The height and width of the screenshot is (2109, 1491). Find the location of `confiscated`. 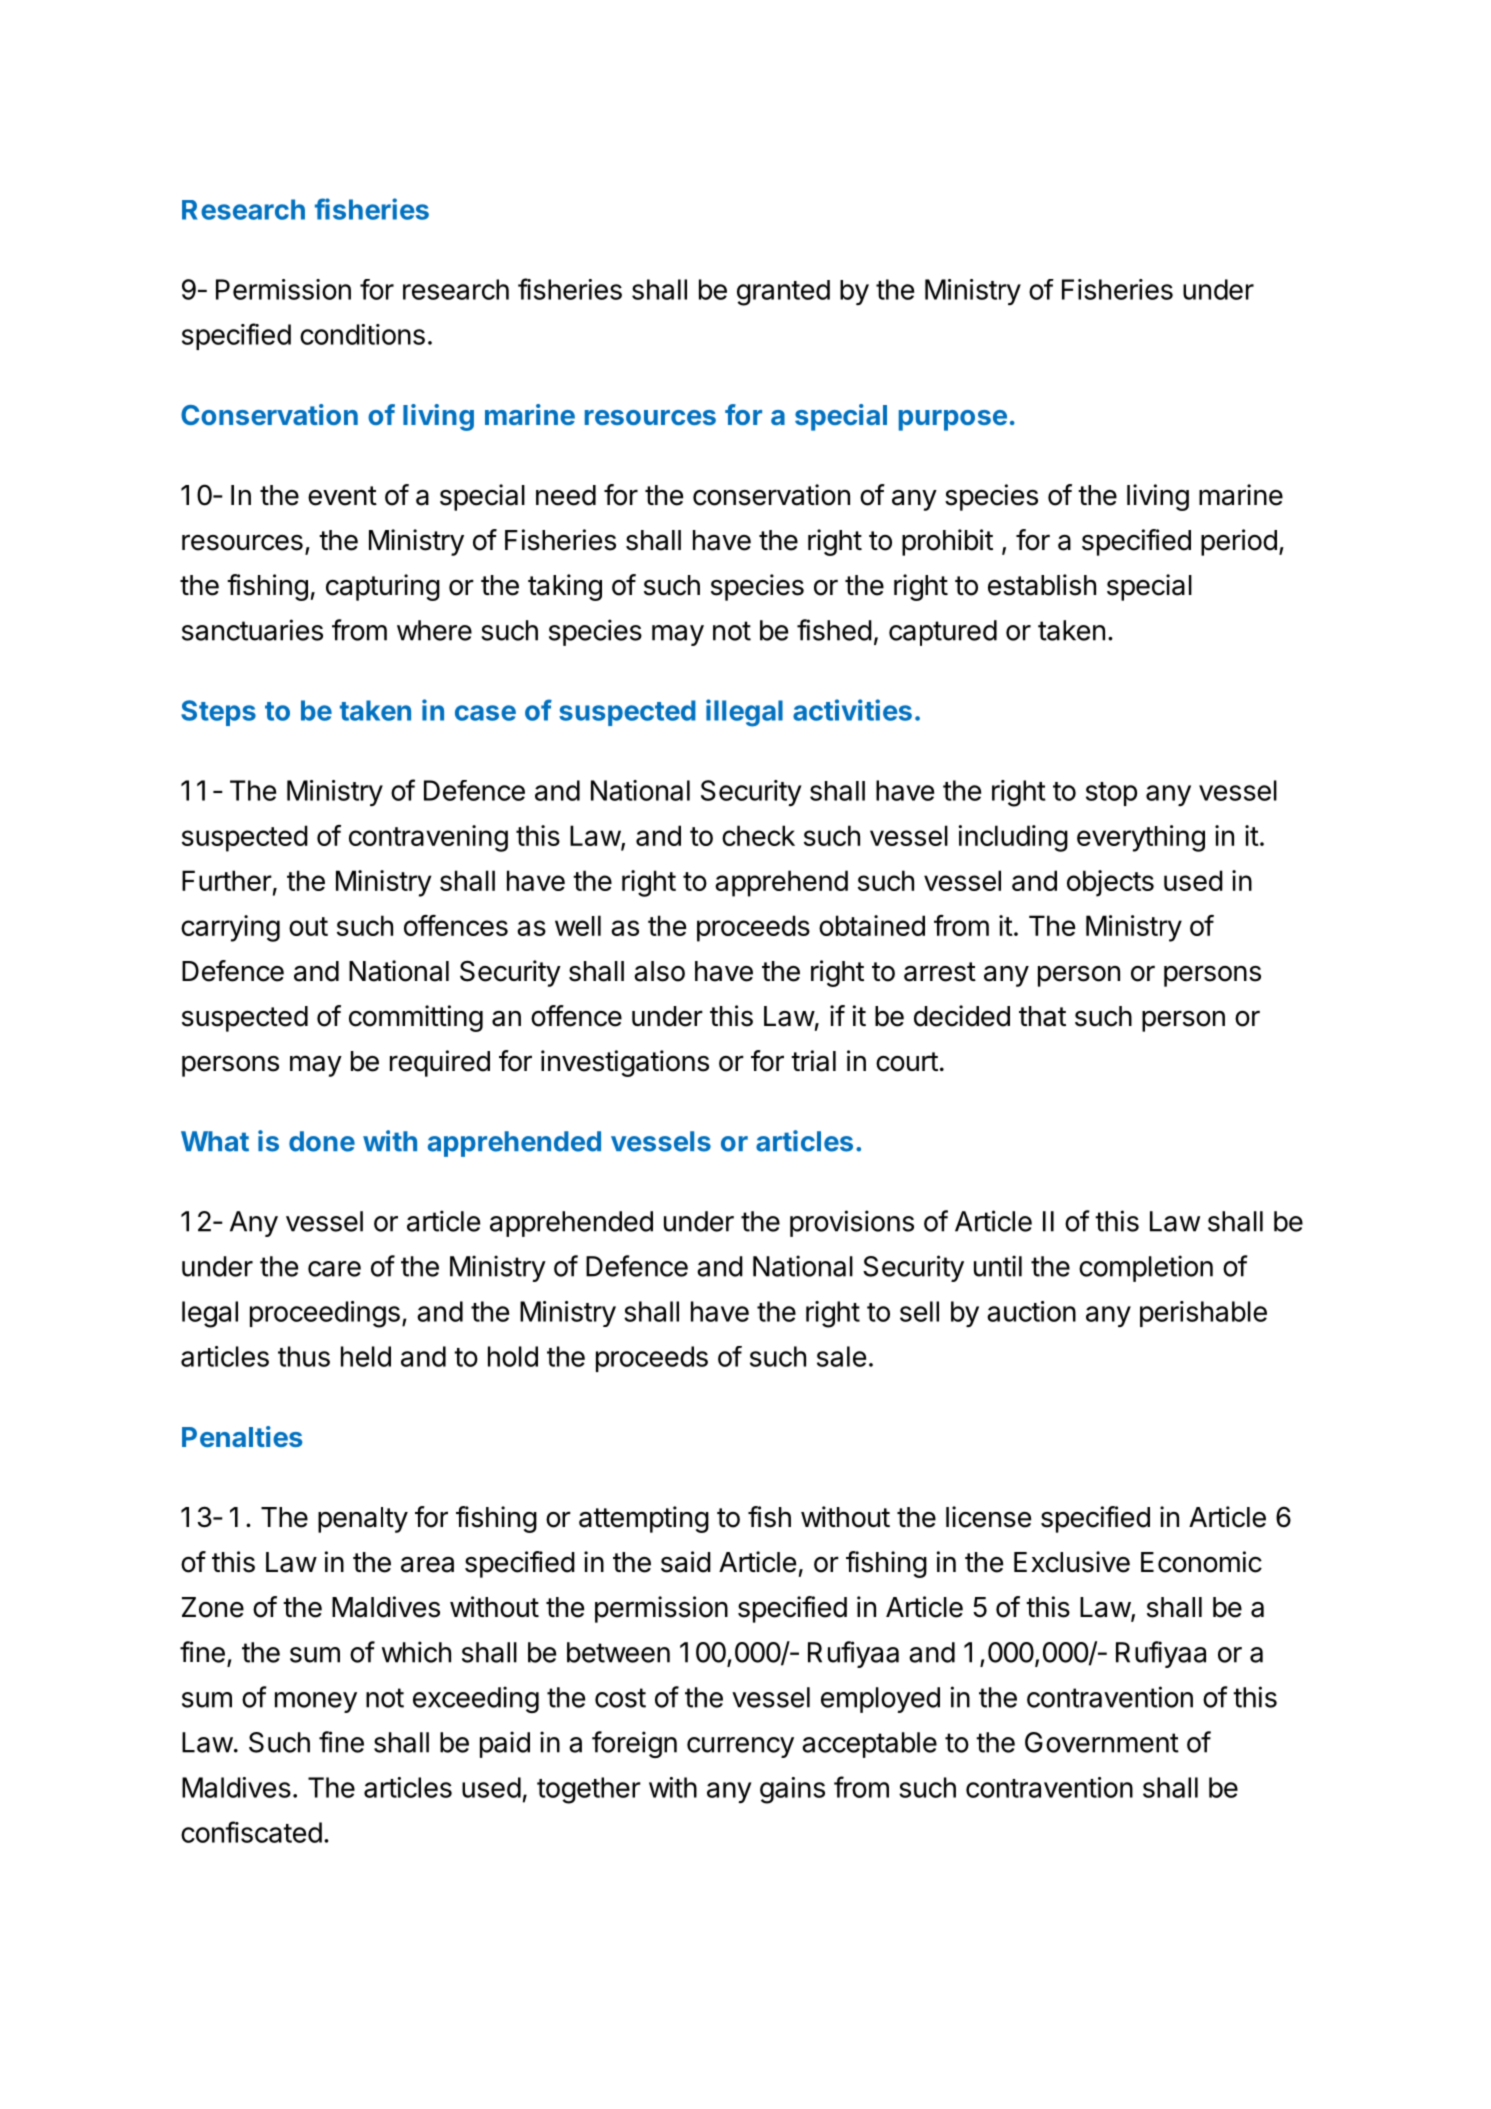

confiscated is located at coordinates (251, 1832).
